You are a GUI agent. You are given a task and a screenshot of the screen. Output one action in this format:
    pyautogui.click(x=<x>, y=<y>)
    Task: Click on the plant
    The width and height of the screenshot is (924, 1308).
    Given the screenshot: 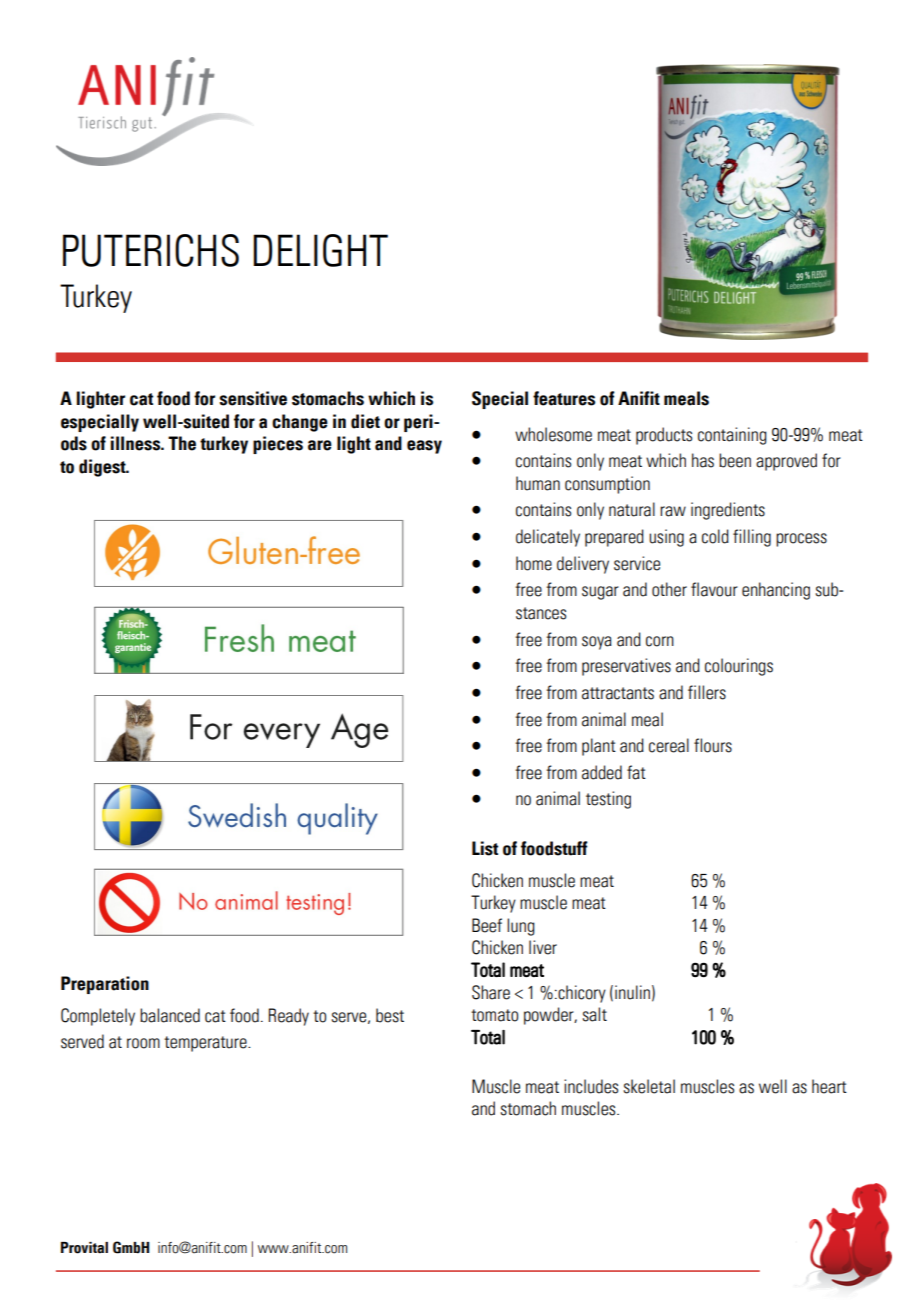 What is the action you would take?
    pyautogui.click(x=599, y=747)
